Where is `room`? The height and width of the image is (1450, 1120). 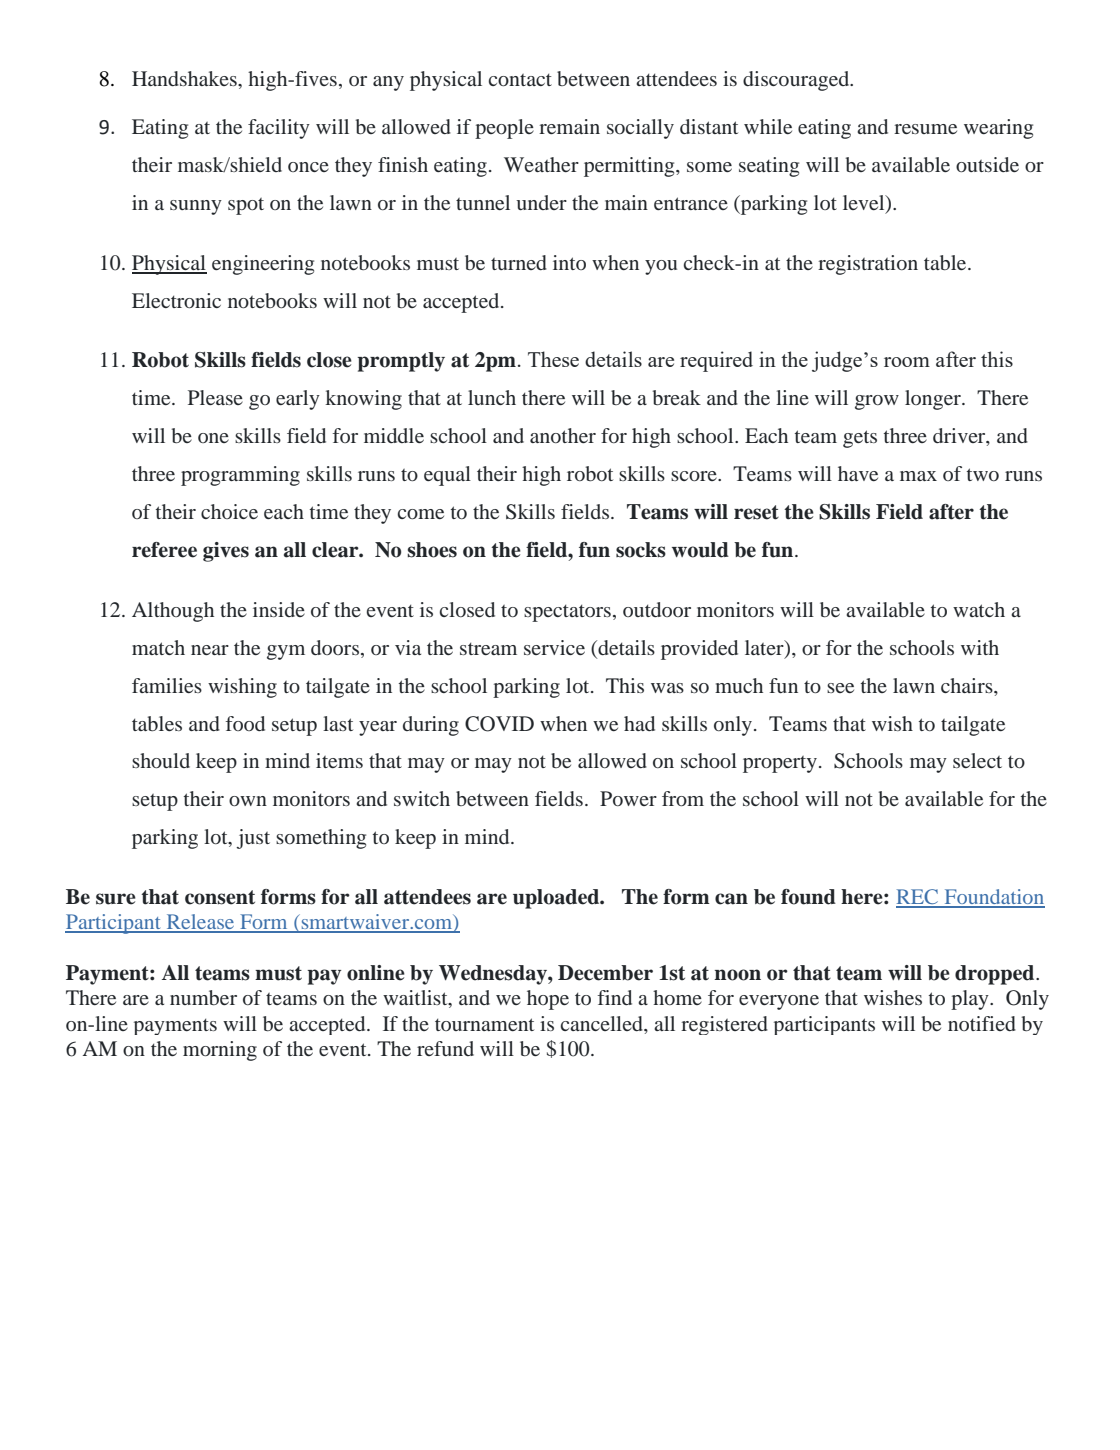 room is located at coordinates (907, 362).
